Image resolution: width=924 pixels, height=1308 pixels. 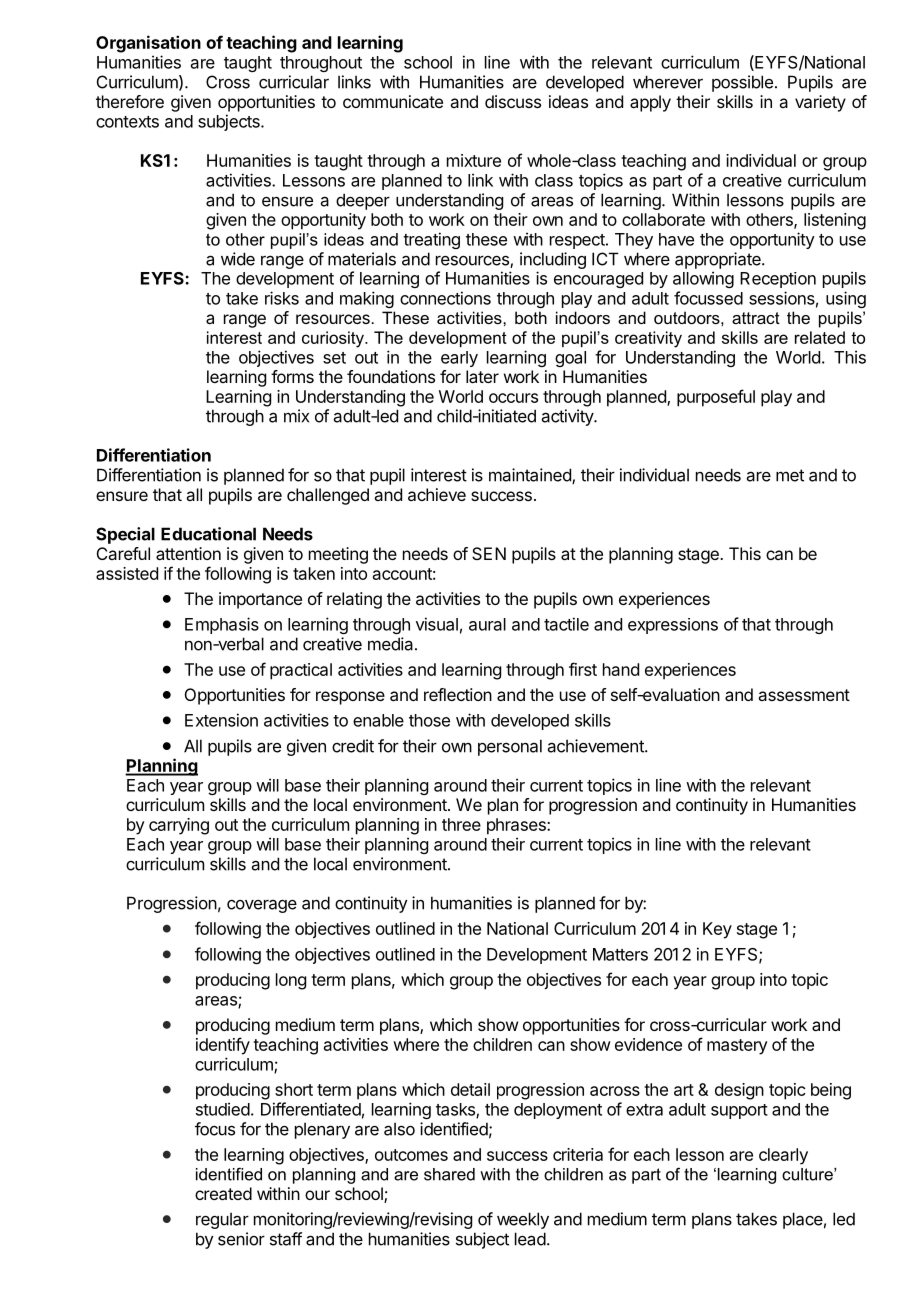 What do you see at coordinates (513, 101) in the document?
I see `discuss` at bounding box center [513, 101].
